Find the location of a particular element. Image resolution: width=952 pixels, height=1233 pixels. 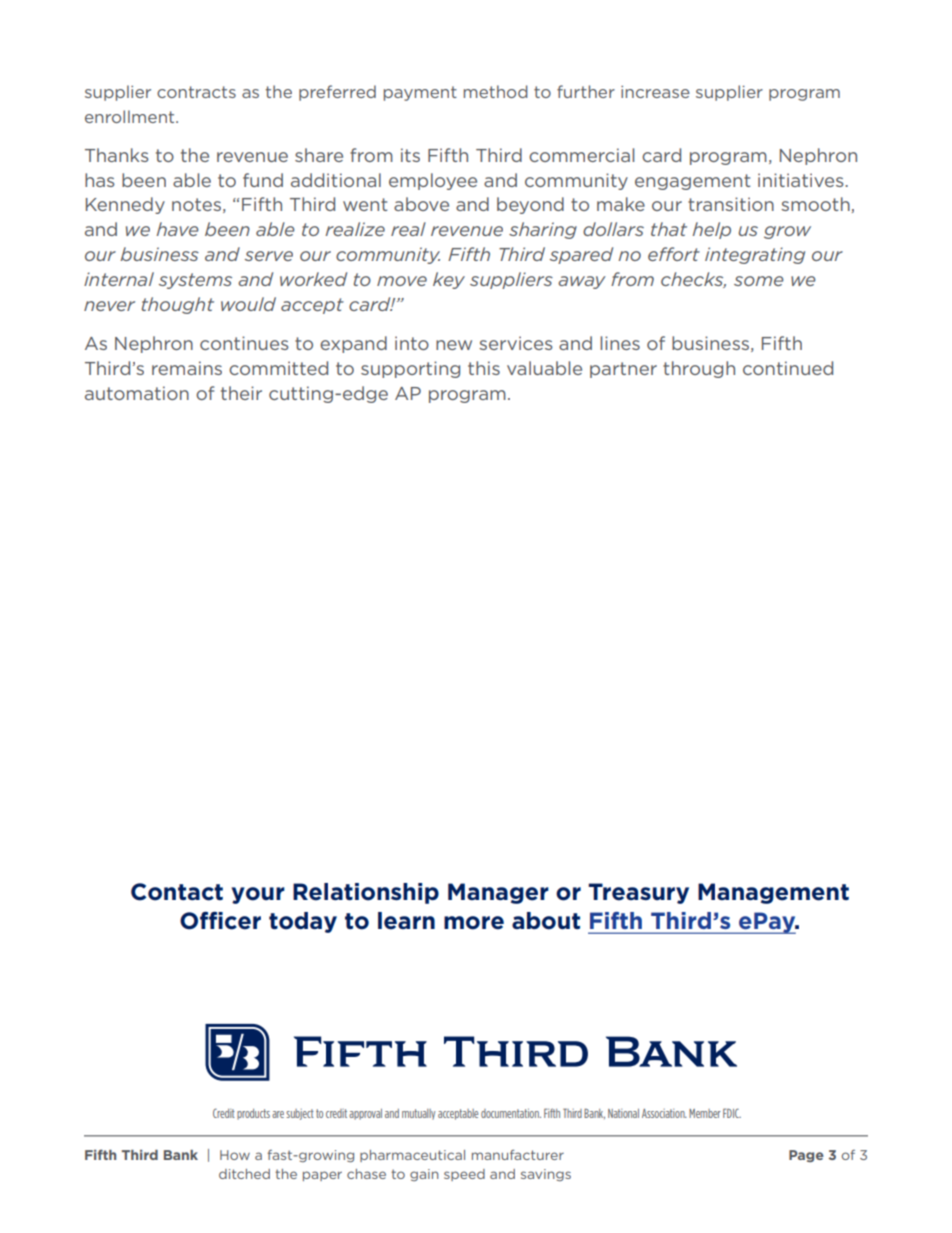

remains is located at coordinates (187, 368).
